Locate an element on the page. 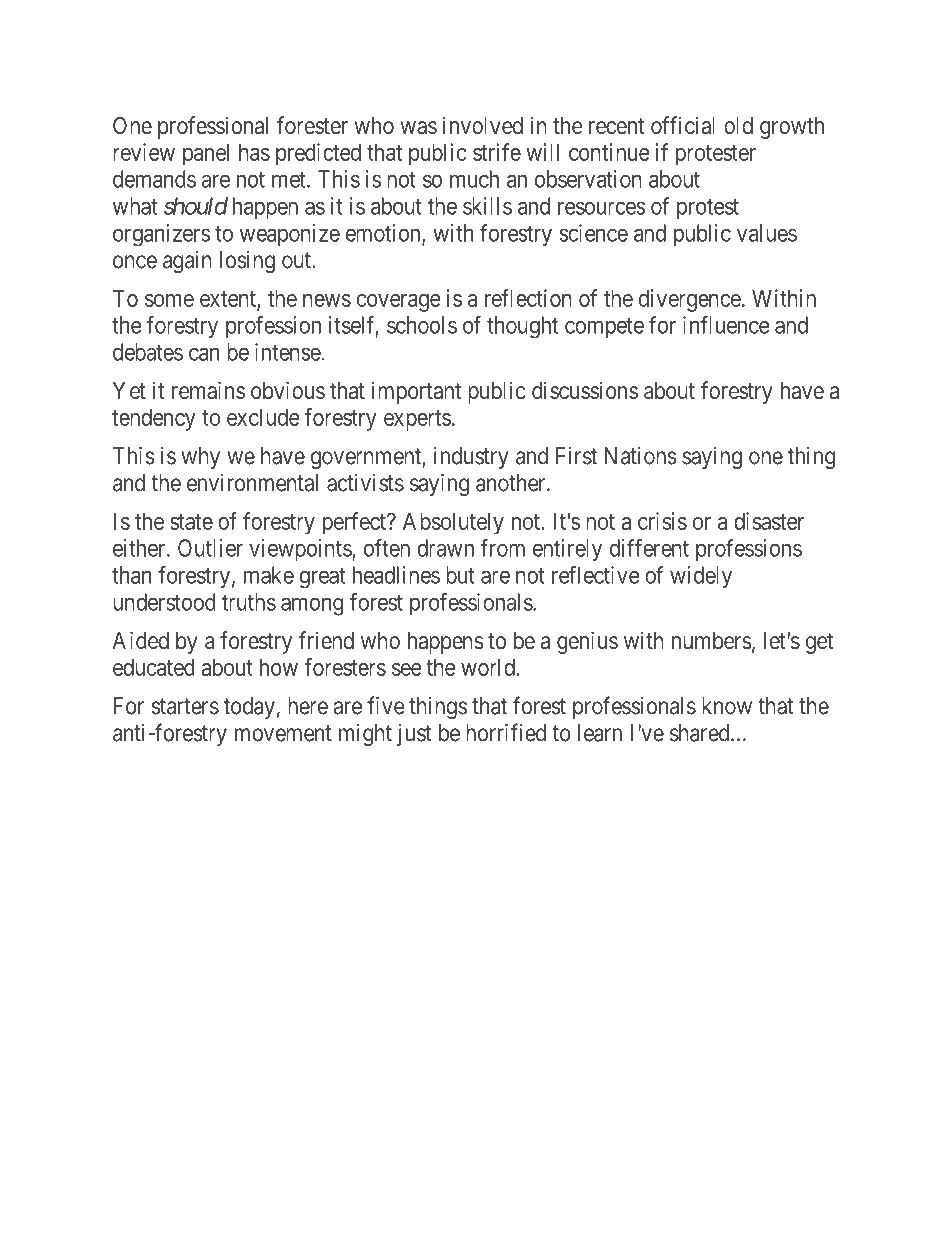  old is located at coordinates (738, 125).
